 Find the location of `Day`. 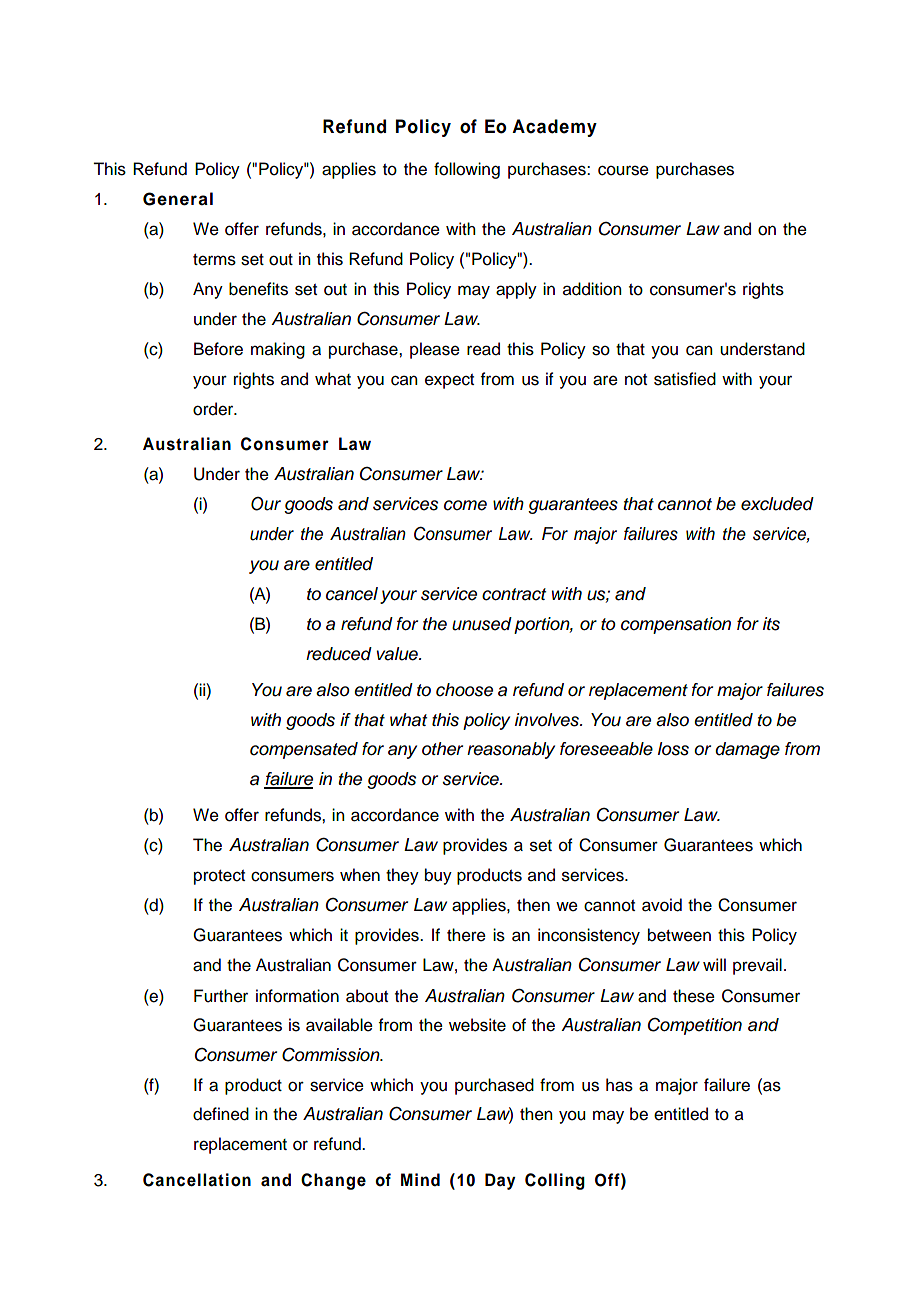

Day is located at coordinates (500, 1181).
